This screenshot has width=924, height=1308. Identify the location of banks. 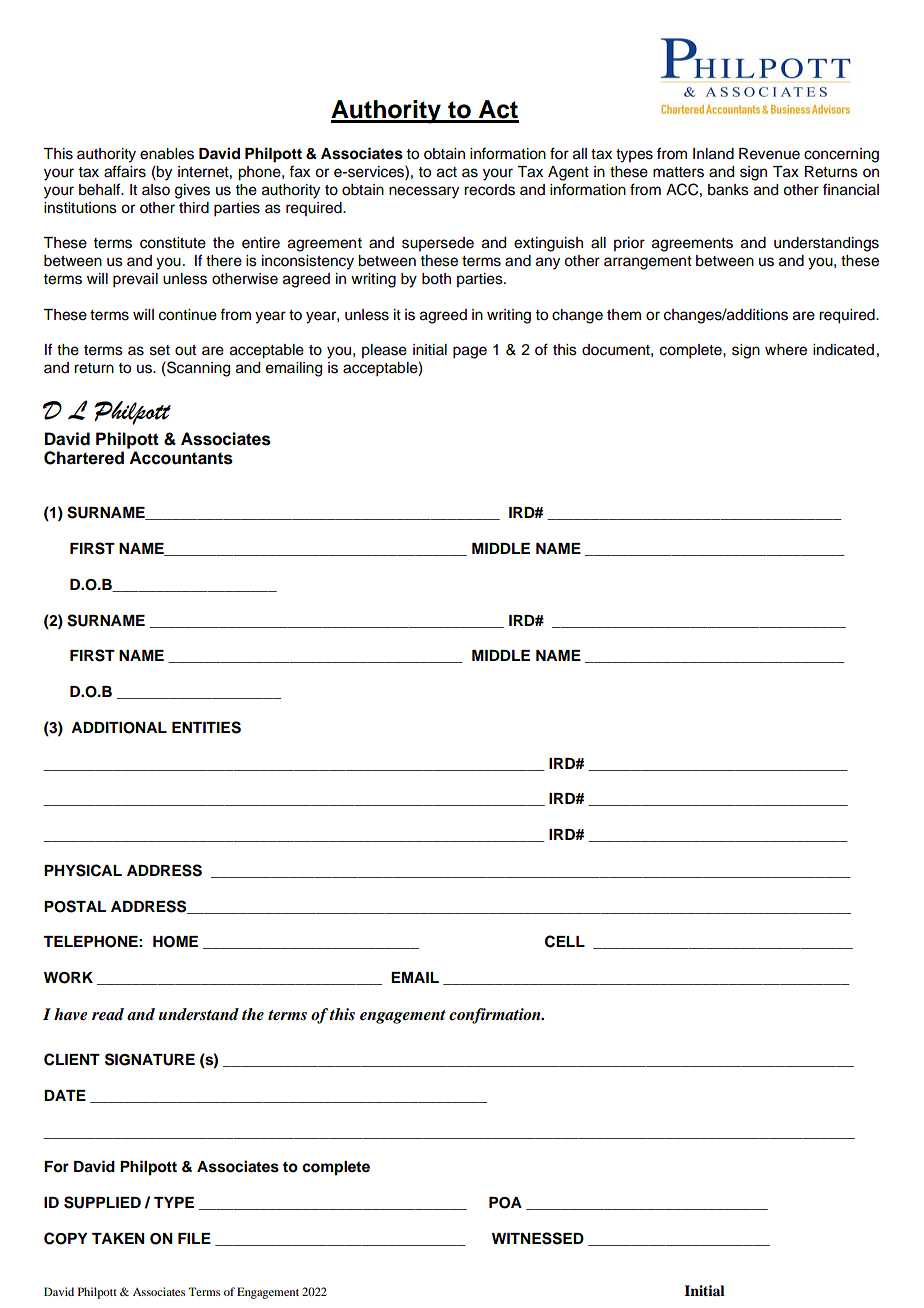
(728, 190).
